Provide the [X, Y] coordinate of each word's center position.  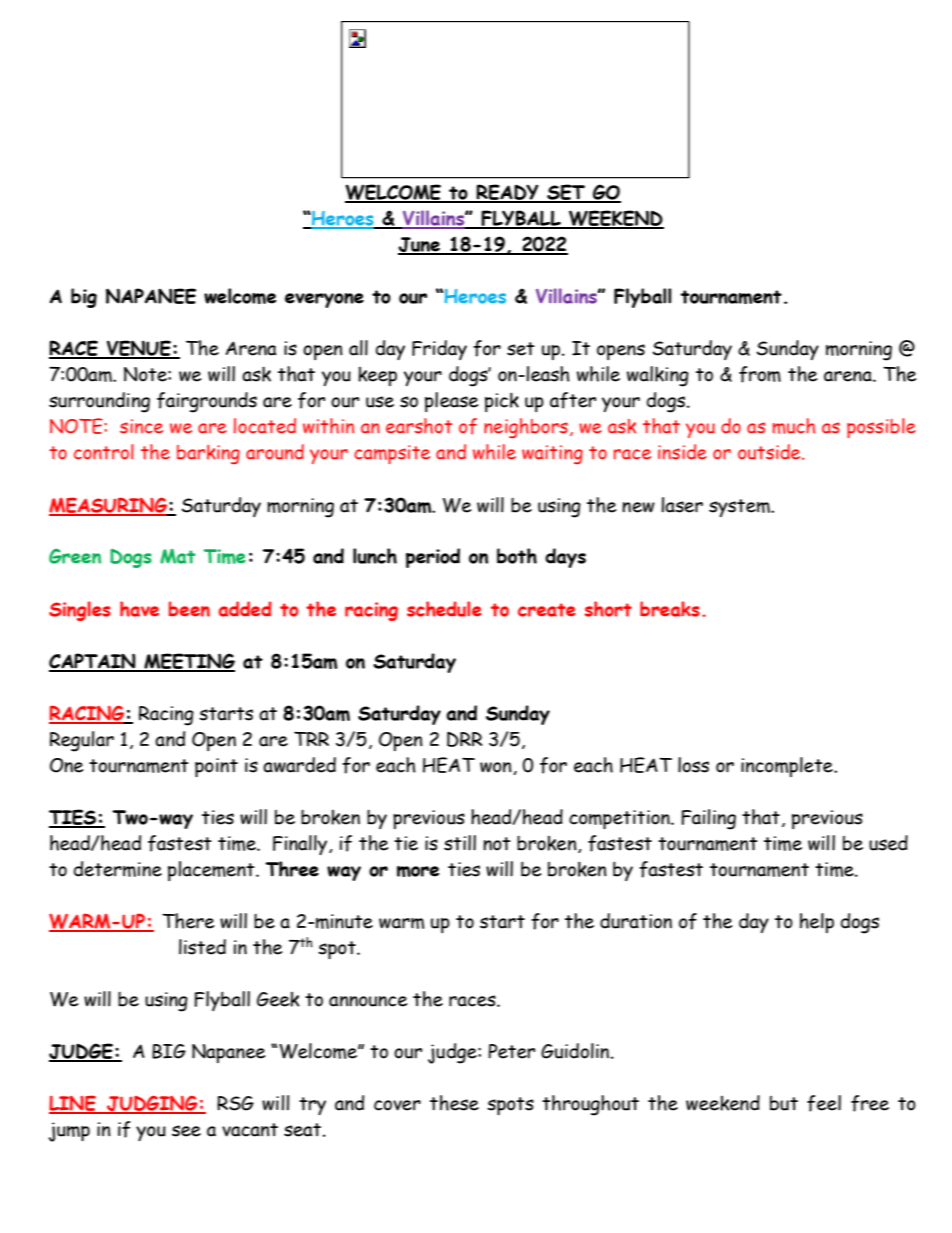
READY [507, 193]
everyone [324, 300]
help [817, 923]
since [141, 426]
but [784, 1103]
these [454, 1103]
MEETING [188, 662]
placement [212, 871]
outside [770, 452]
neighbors [526, 428]
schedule [444, 609]
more [418, 871]
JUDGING [152, 1104]
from [760, 374]
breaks [670, 609]
